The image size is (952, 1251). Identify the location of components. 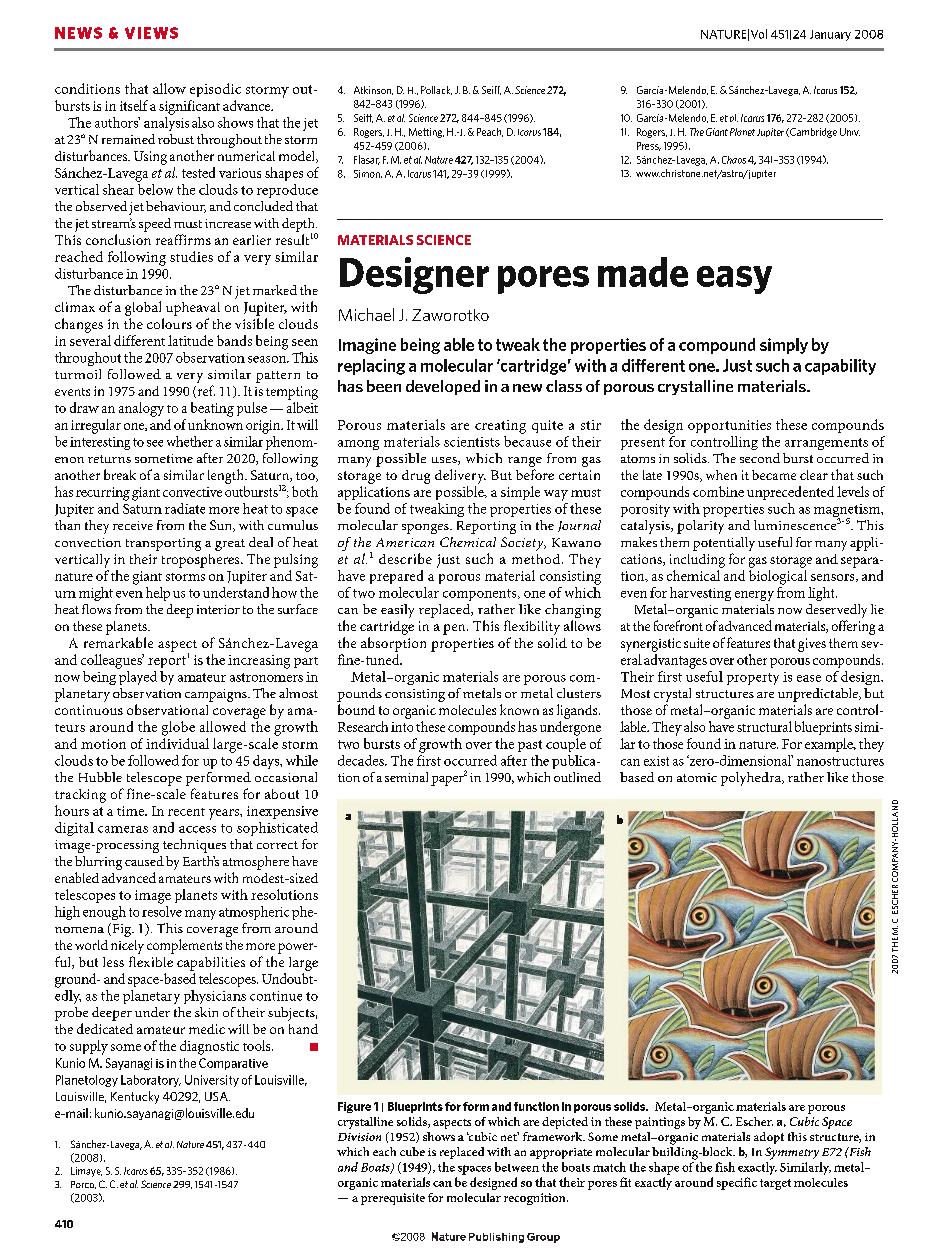
(481, 595).
